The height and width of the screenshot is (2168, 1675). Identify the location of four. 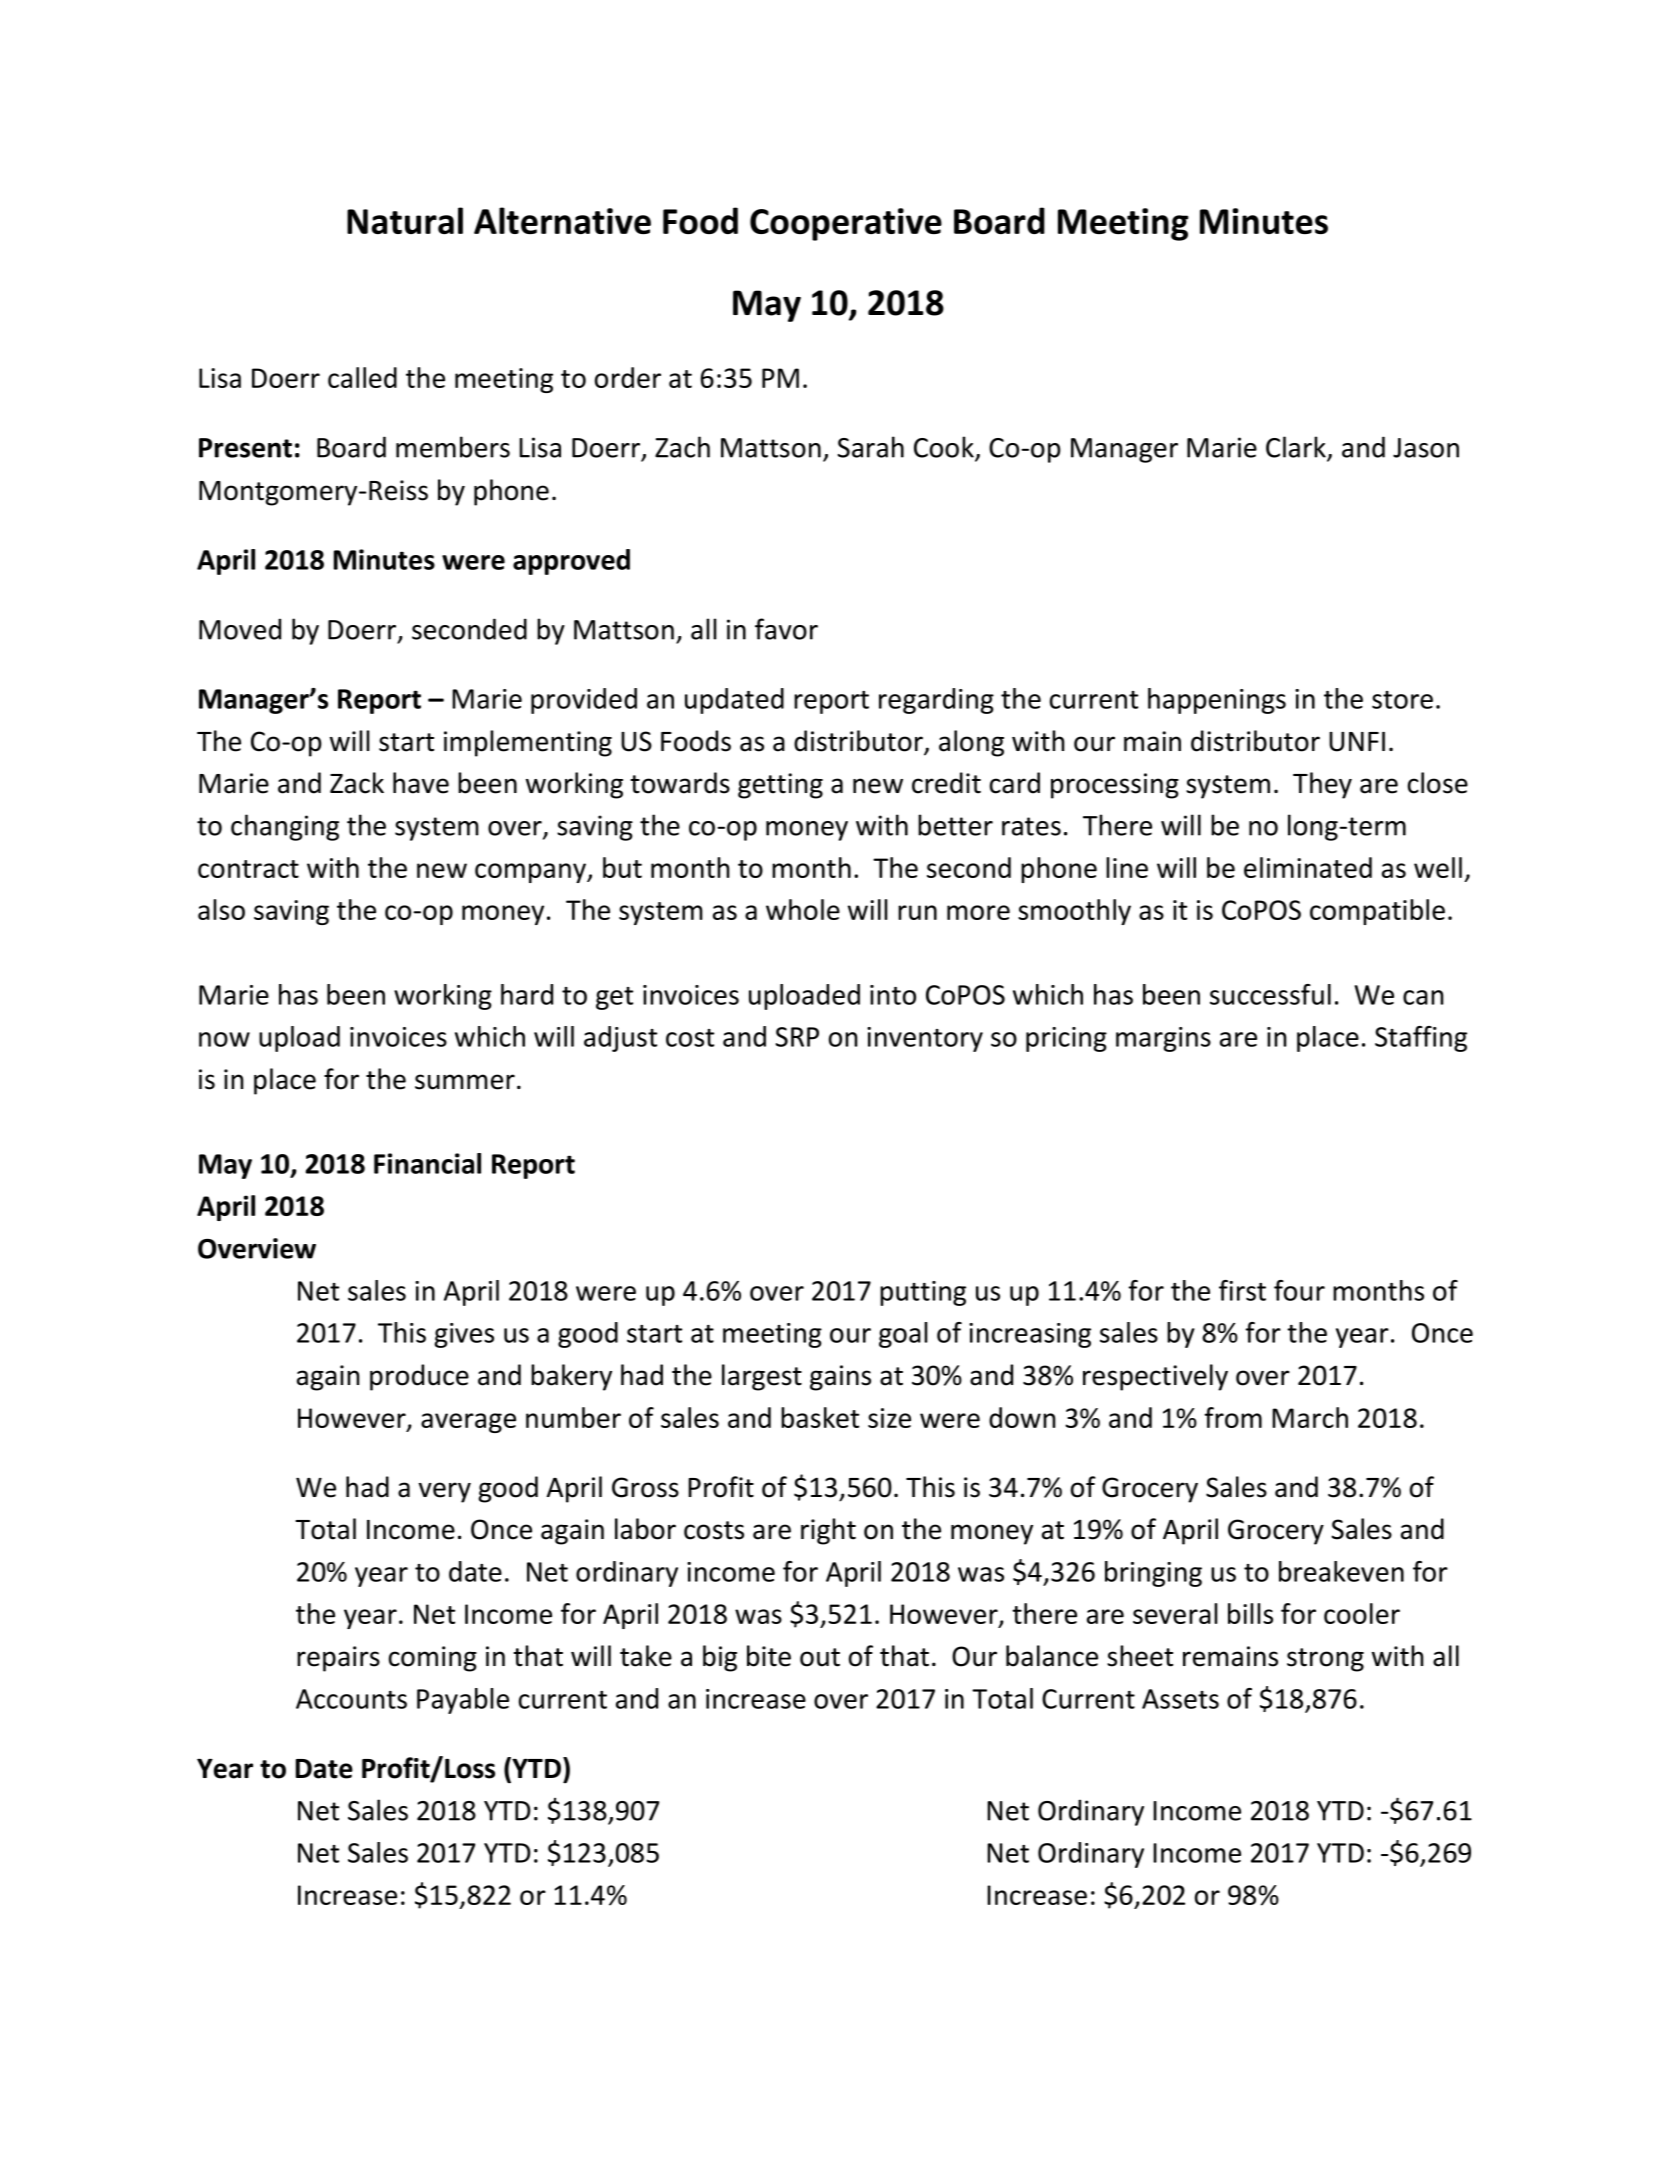
(1299, 1290).
